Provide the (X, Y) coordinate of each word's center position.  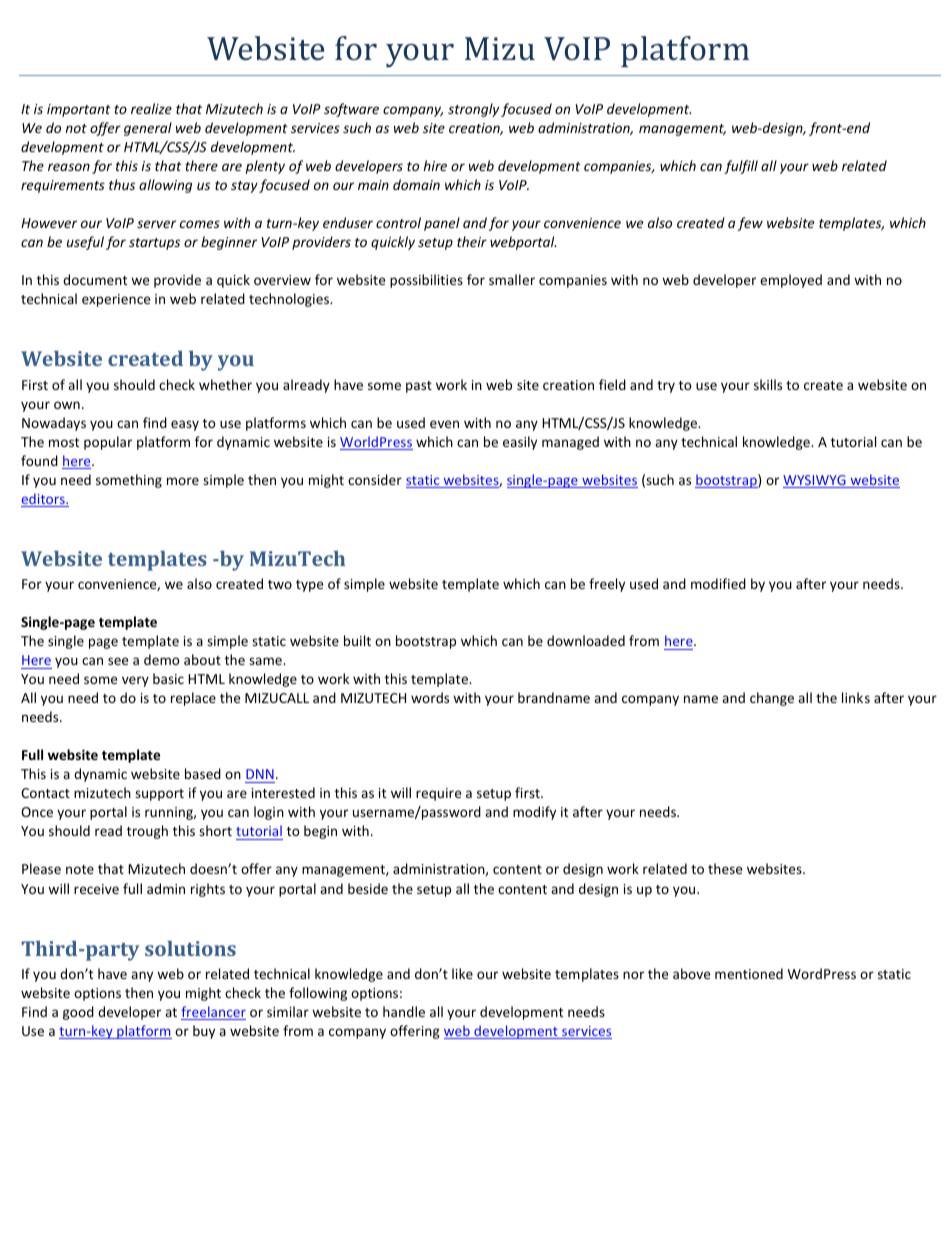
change (772, 699)
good (78, 1013)
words (430, 697)
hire (435, 165)
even (444, 424)
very (135, 681)
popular (108, 443)
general (148, 129)
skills (768, 384)
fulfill (741, 167)
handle (404, 1011)
